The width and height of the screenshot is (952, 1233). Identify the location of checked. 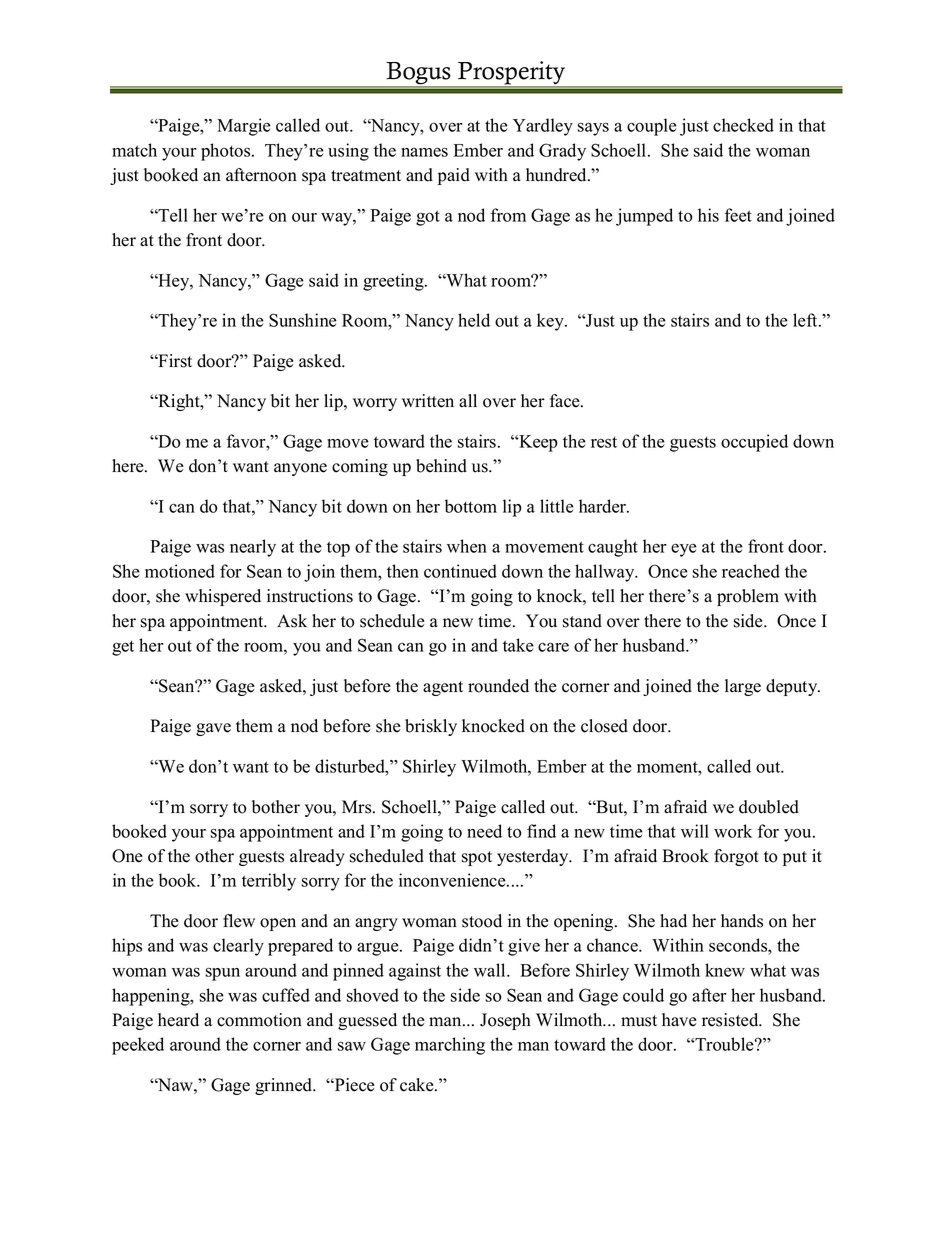
(743, 125).
